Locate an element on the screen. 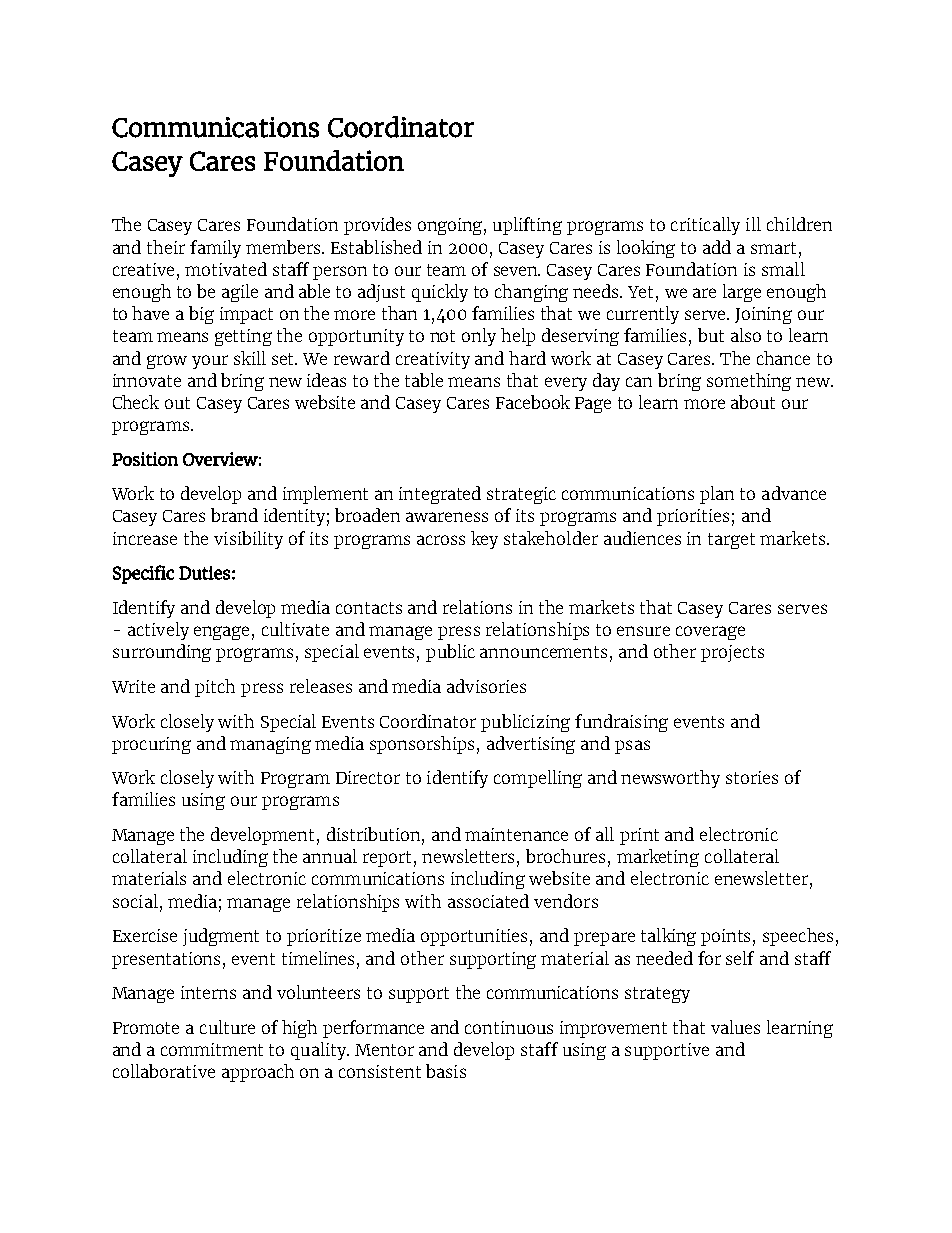 This screenshot has height=1233, width=952. add is located at coordinates (717, 247).
